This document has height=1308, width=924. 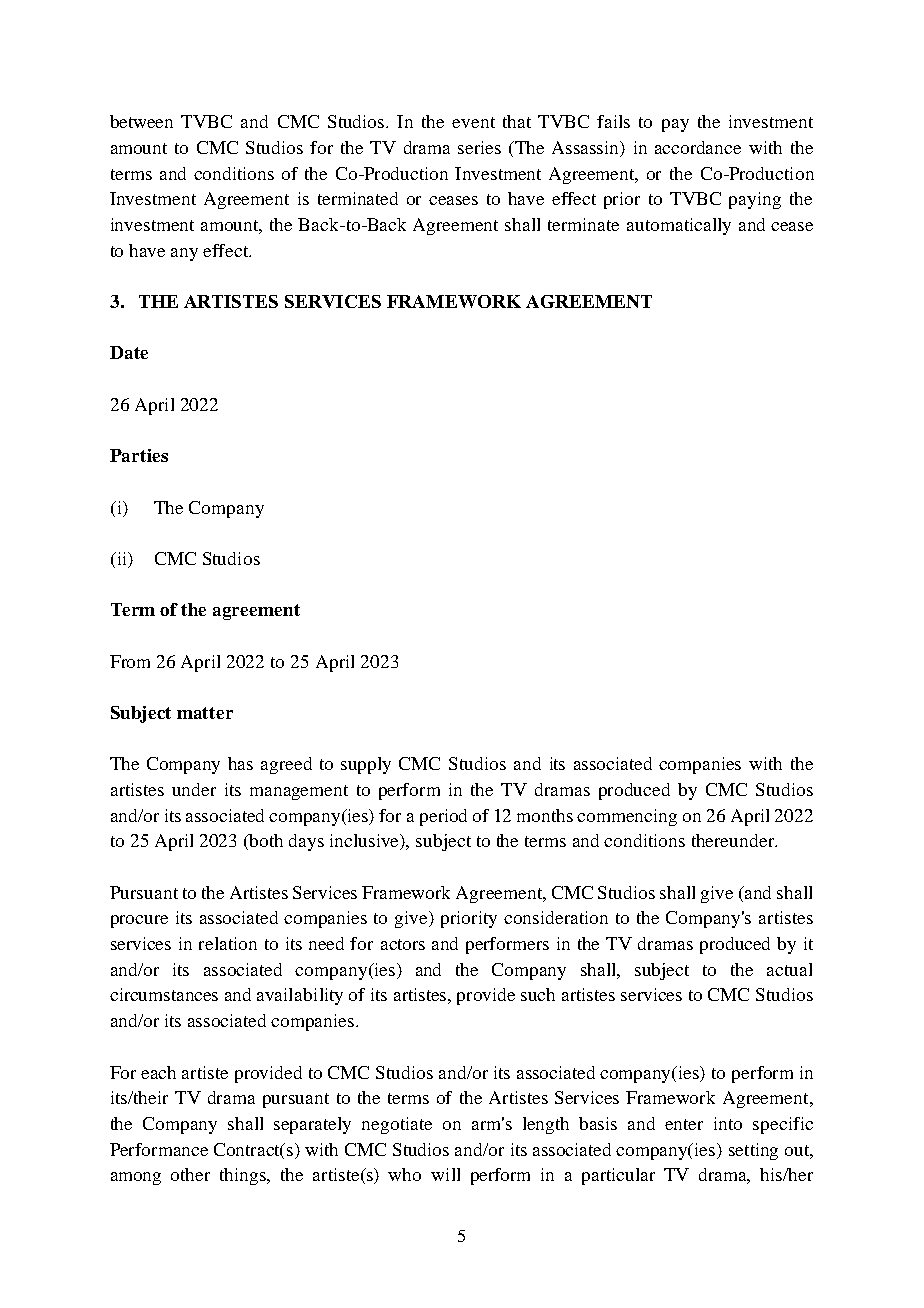 I want to click on between, so click(x=141, y=121).
